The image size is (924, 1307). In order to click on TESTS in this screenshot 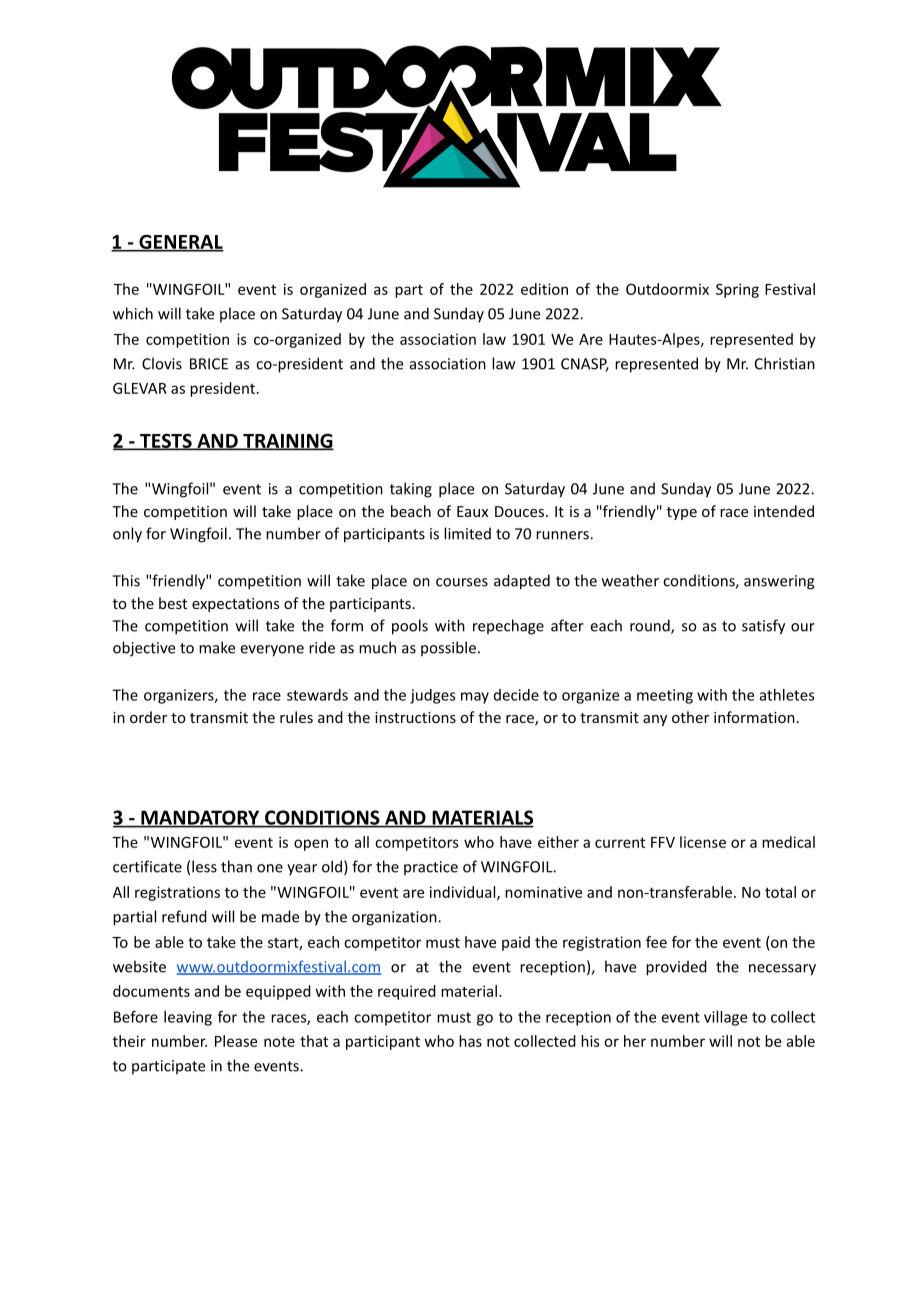, I will do `click(166, 441)`.
